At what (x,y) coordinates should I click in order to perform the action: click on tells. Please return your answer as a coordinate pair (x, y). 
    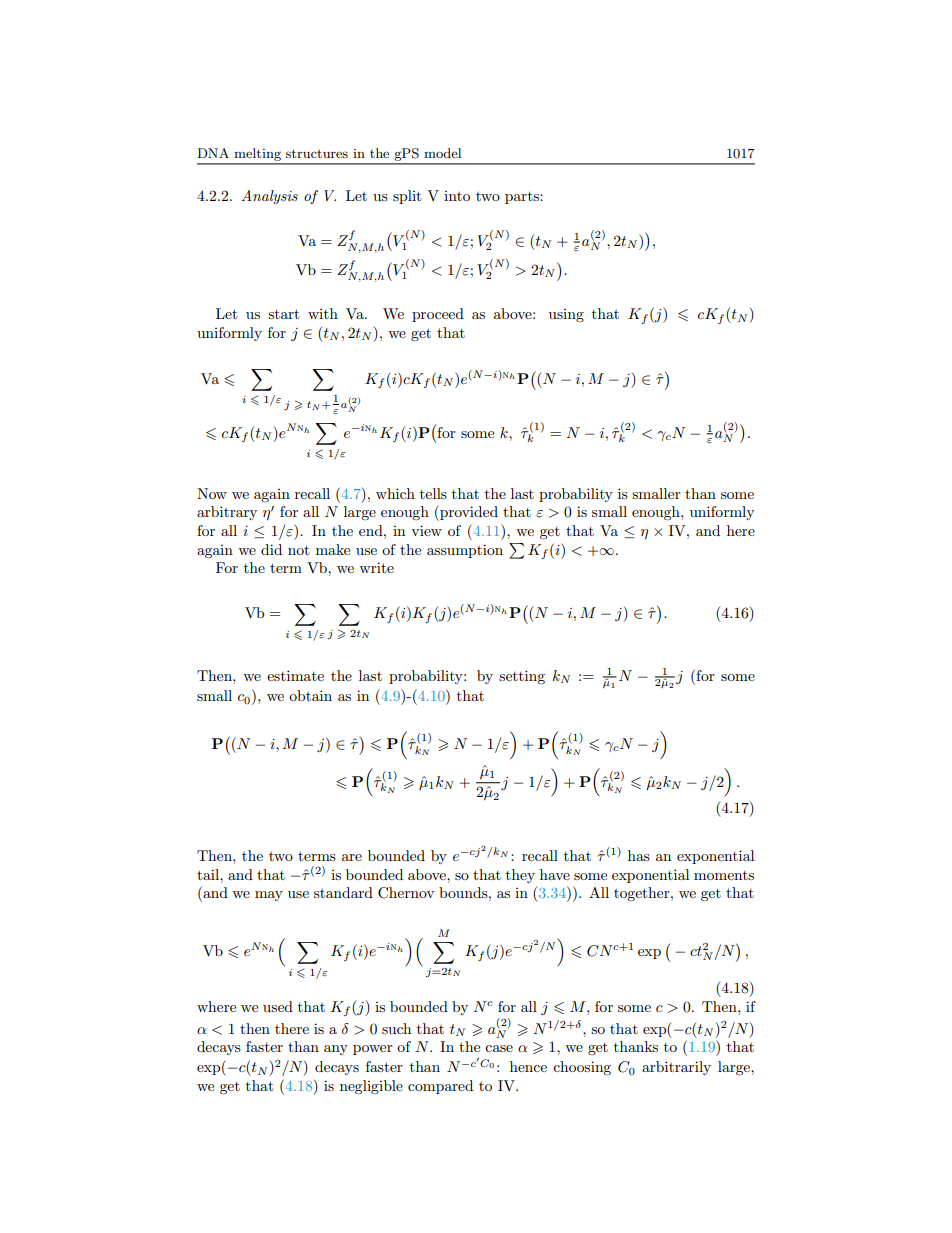
    Looking at the image, I should click on (433, 493).
